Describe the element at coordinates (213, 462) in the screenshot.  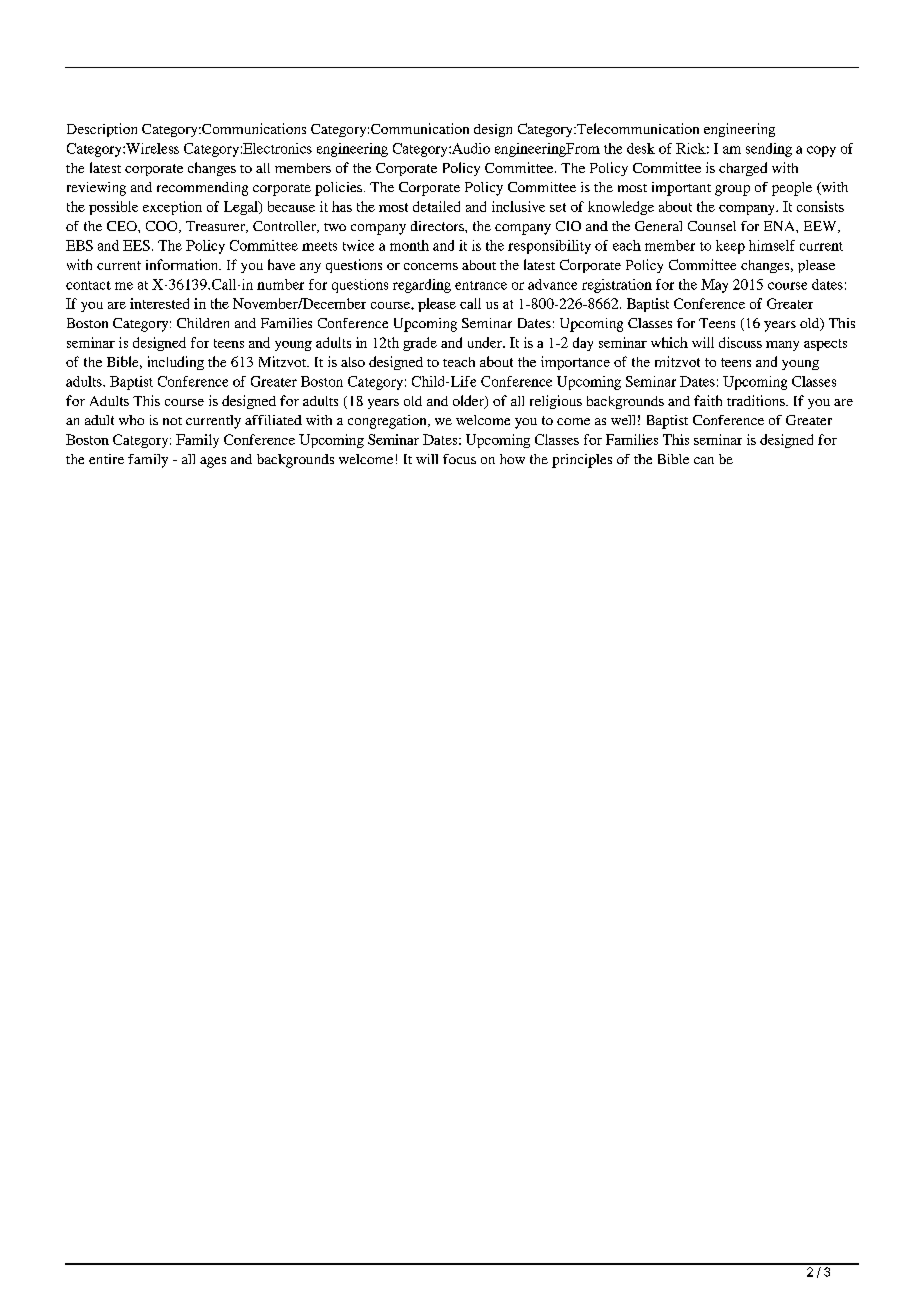
I see `ages` at that location.
